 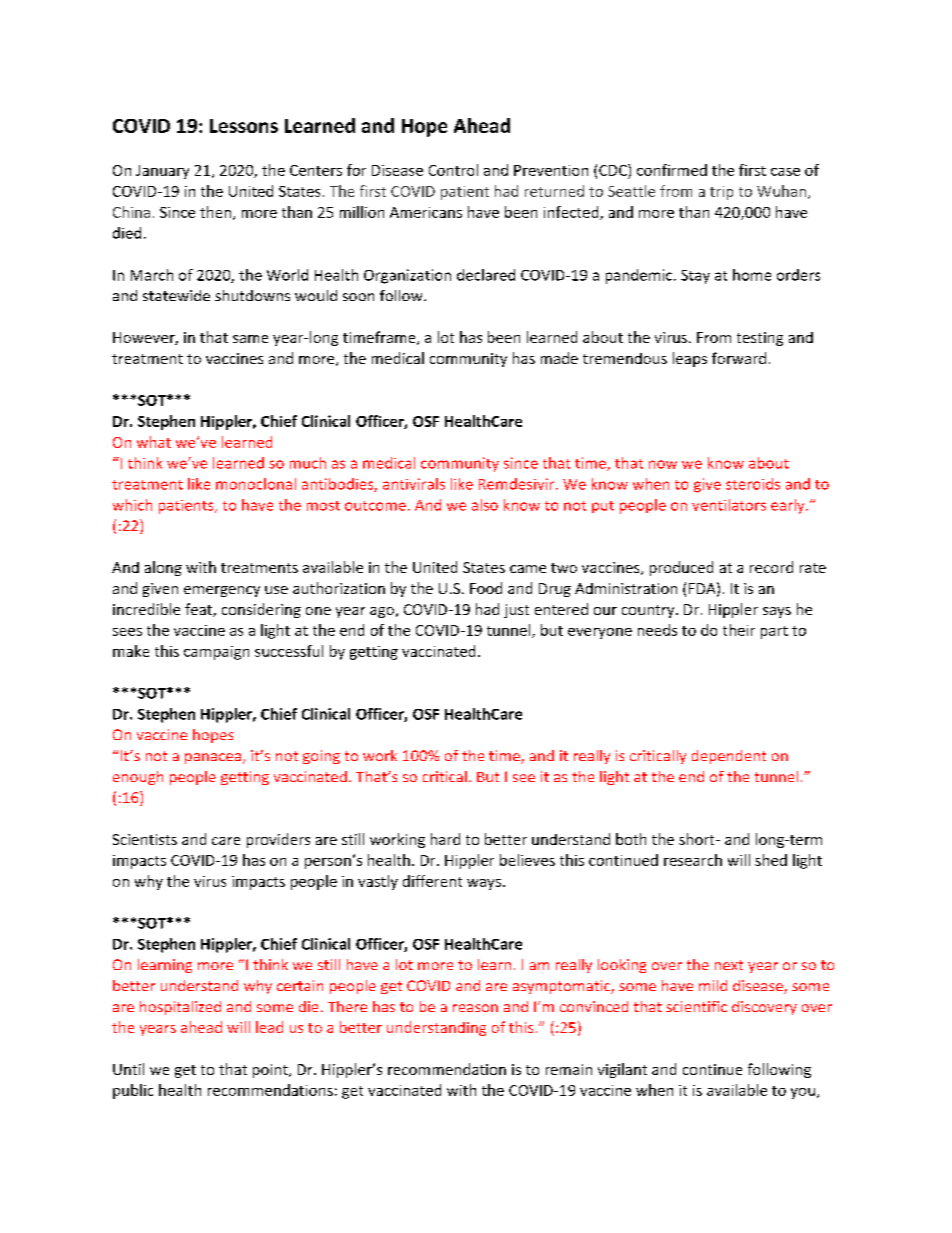 I want to click on reason, so click(x=475, y=1008).
